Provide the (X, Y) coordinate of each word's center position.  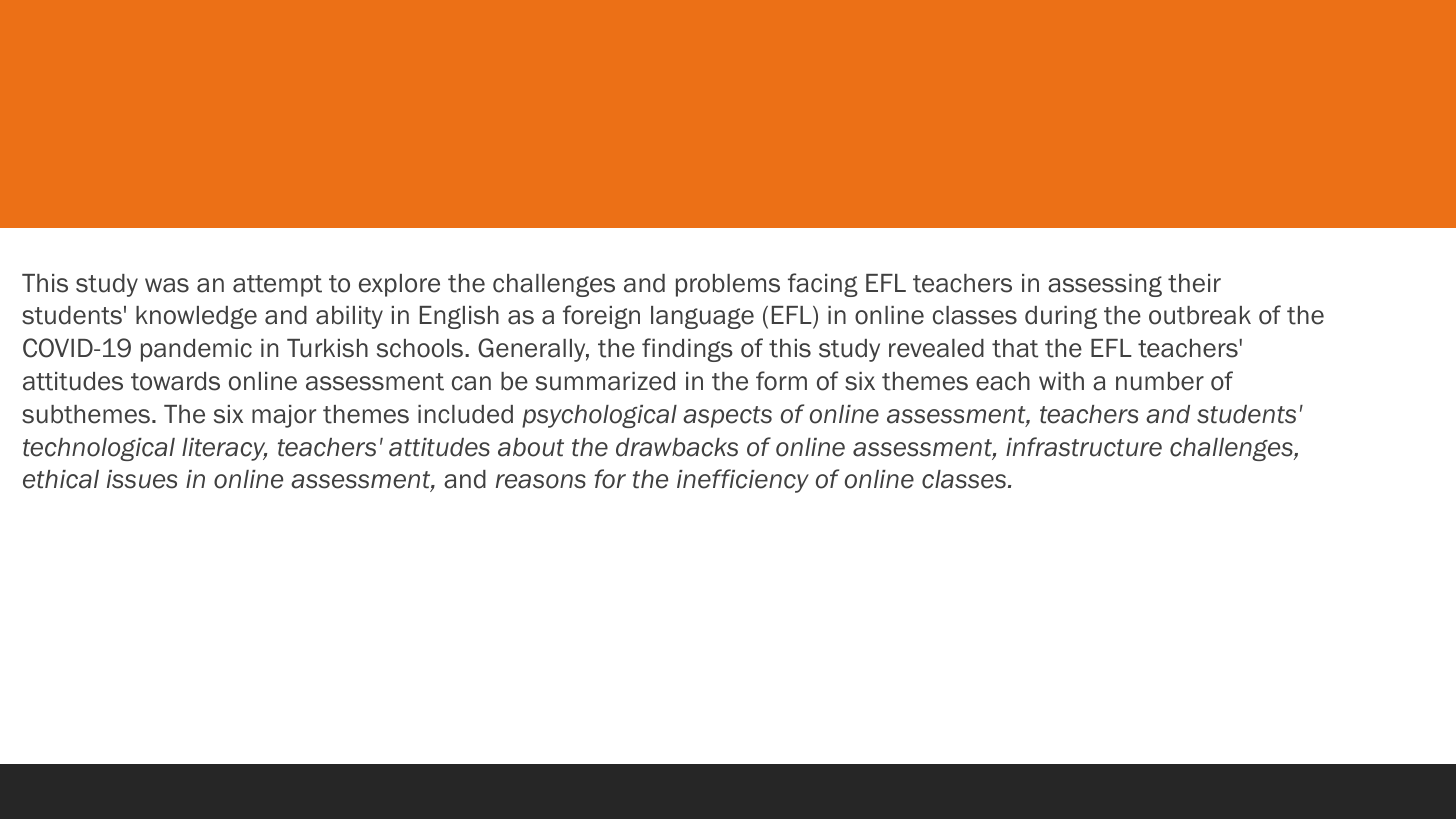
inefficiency (743, 481)
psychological (599, 416)
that (1015, 348)
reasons (541, 481)
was (167, 285)
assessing (1105, 285)
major (284, 416)
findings (687, 350)
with (1061, 381)
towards (175, 381)
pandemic (196, 350)
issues (142, 479)
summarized (605, 381)
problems (728, 285)
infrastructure (1084, 447)
